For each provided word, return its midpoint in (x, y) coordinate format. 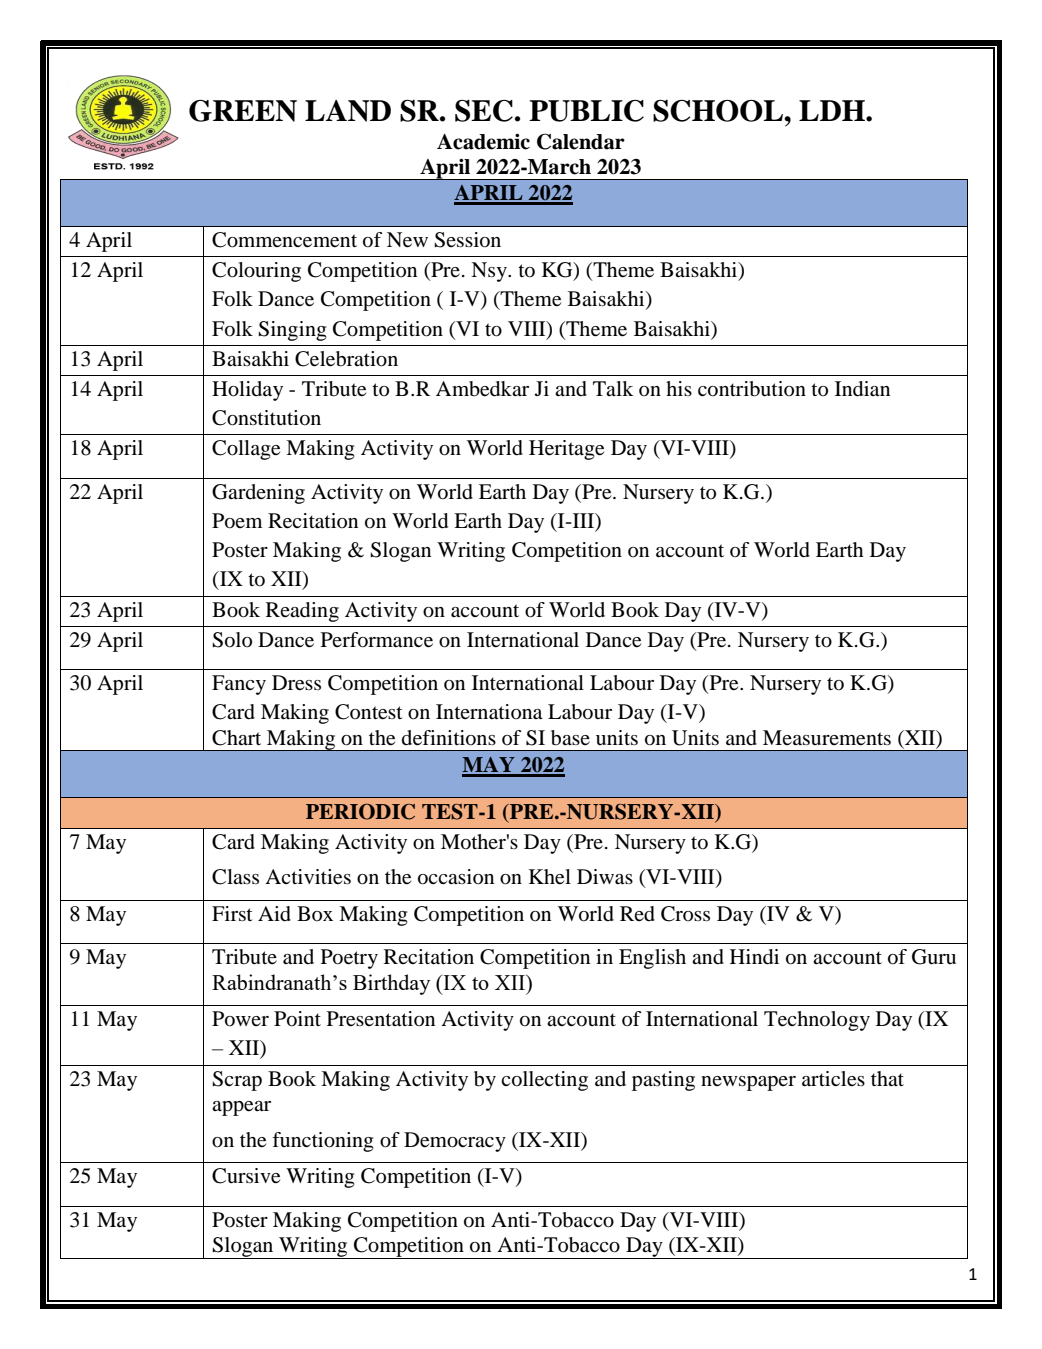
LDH (833, 110)
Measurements (827, 738)
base (570, 738)
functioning (323, 1142)
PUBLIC (586, 111)
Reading (302, 612)
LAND (348, 111)
